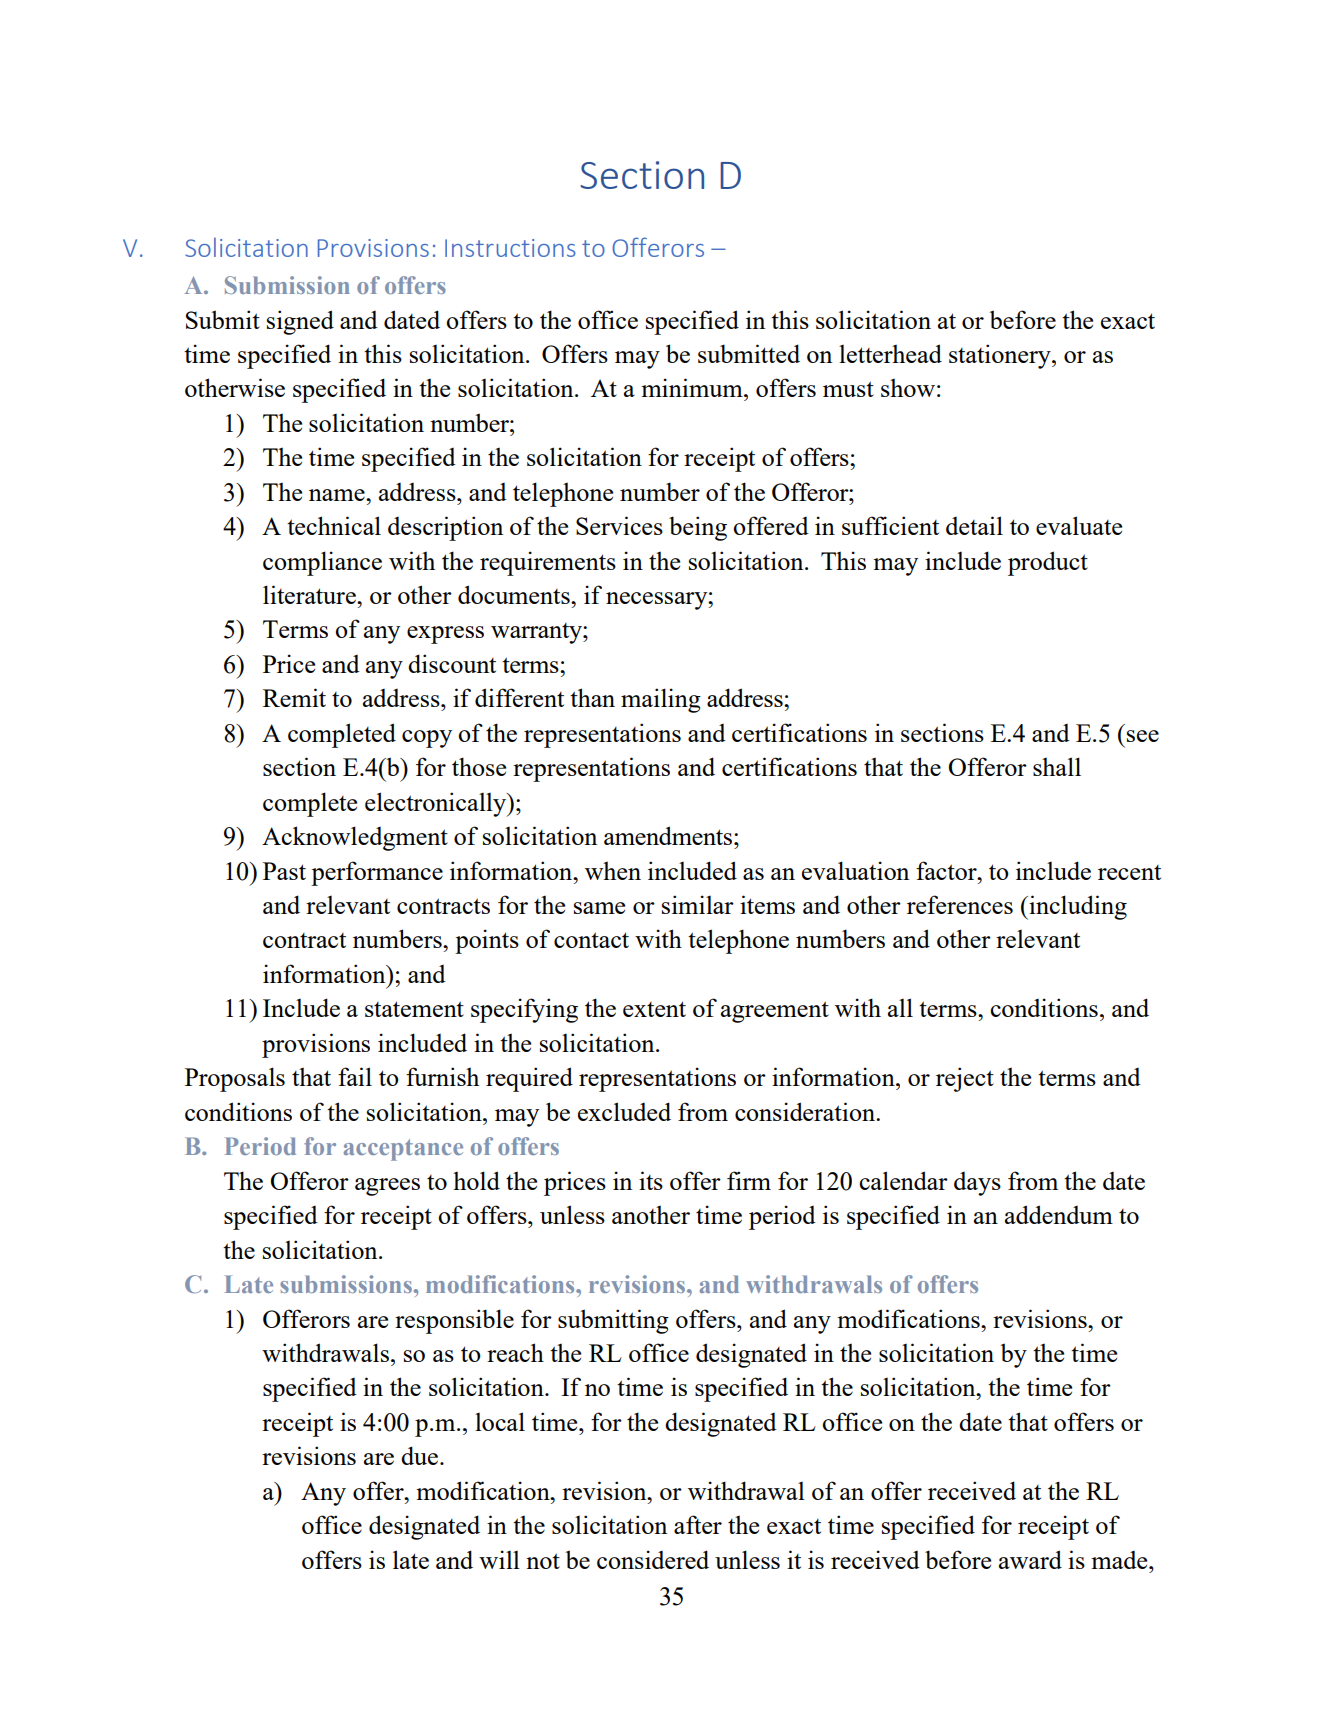  Describe the element at coordinates (1030, 1559) in the screenshot. I see `award` at that location.
